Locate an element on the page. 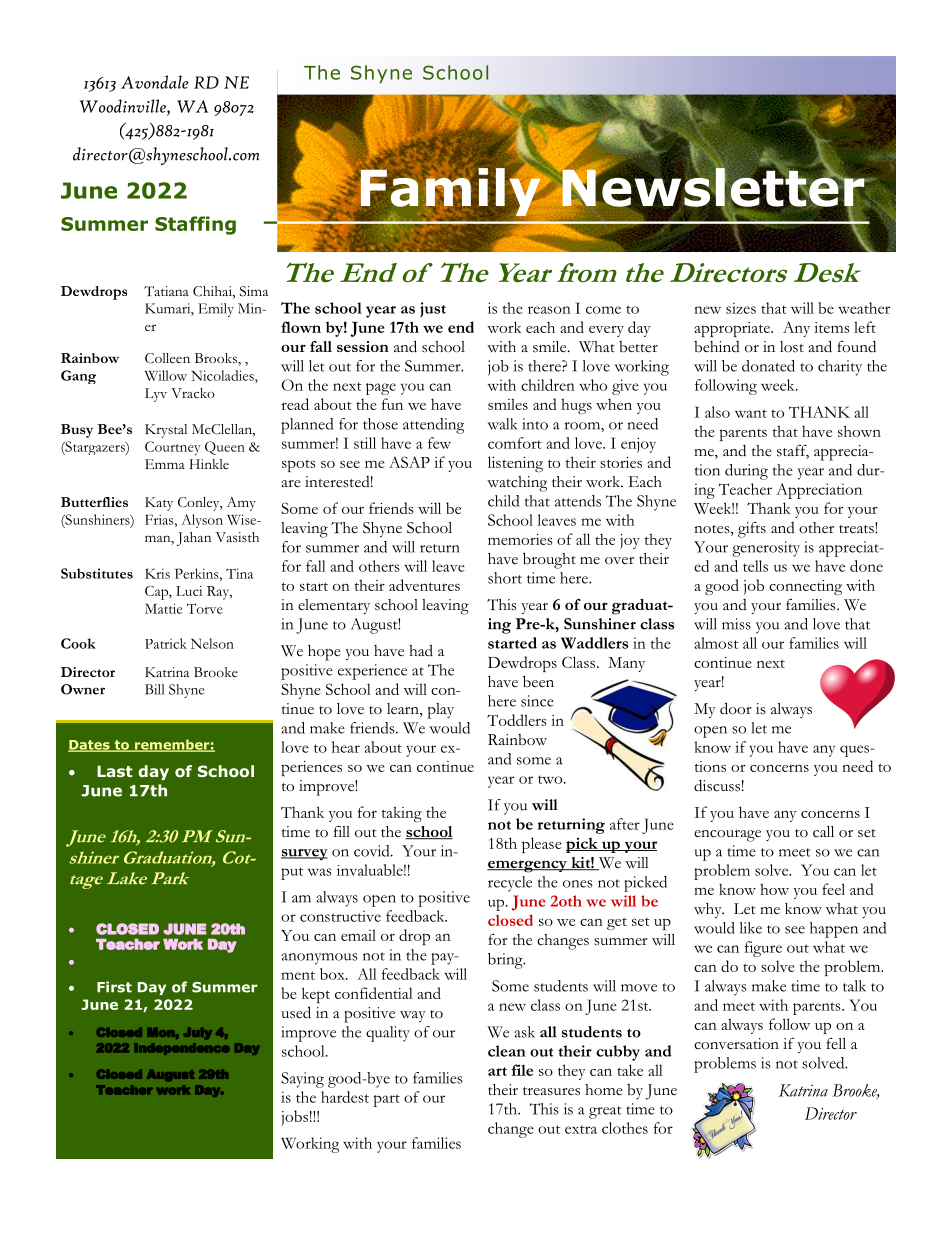 This page has height=1233, width=952. Independence is located at coordinates (182, 1049).
